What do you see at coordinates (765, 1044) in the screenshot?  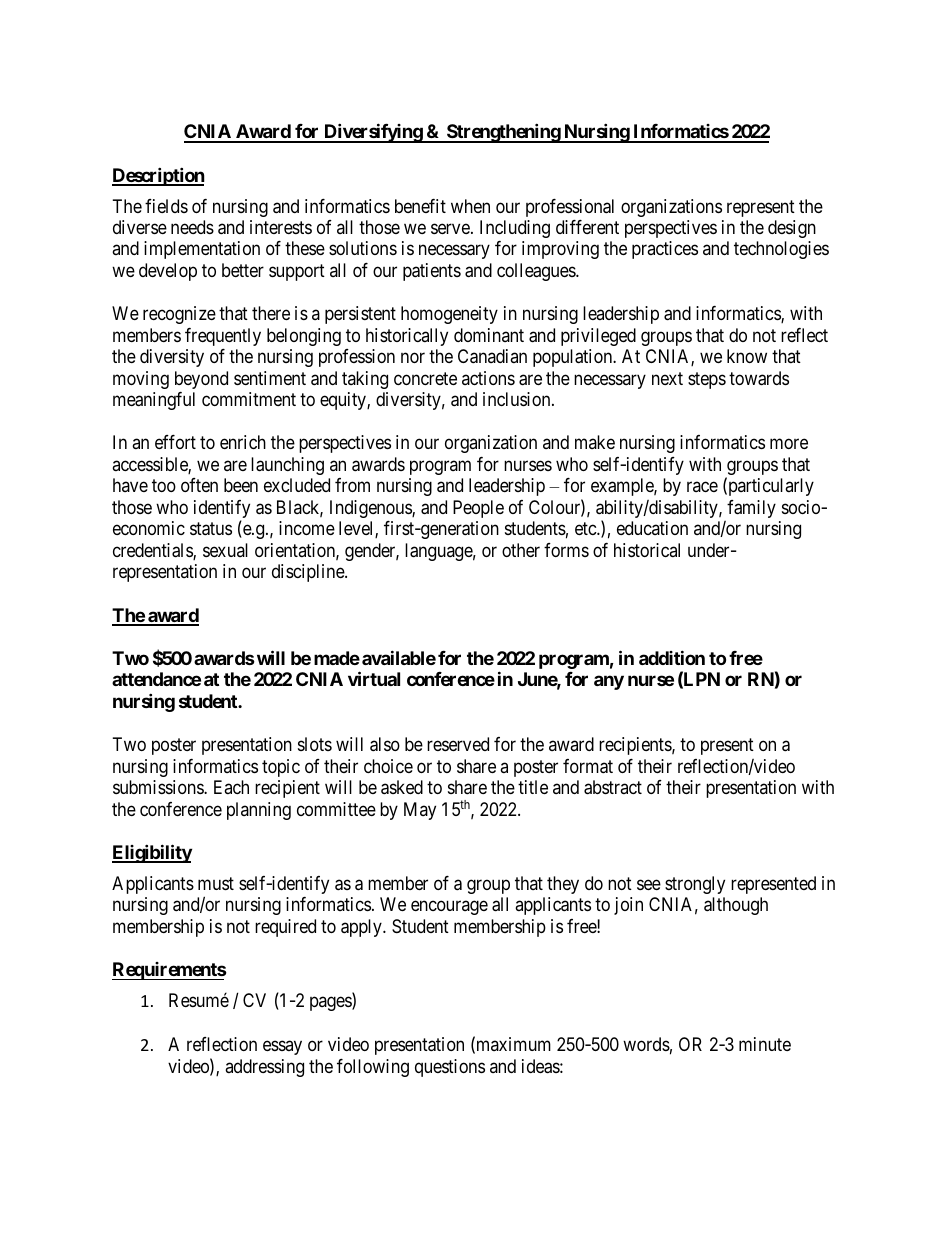 I see `minute` at bounding box center [765, 1044].
